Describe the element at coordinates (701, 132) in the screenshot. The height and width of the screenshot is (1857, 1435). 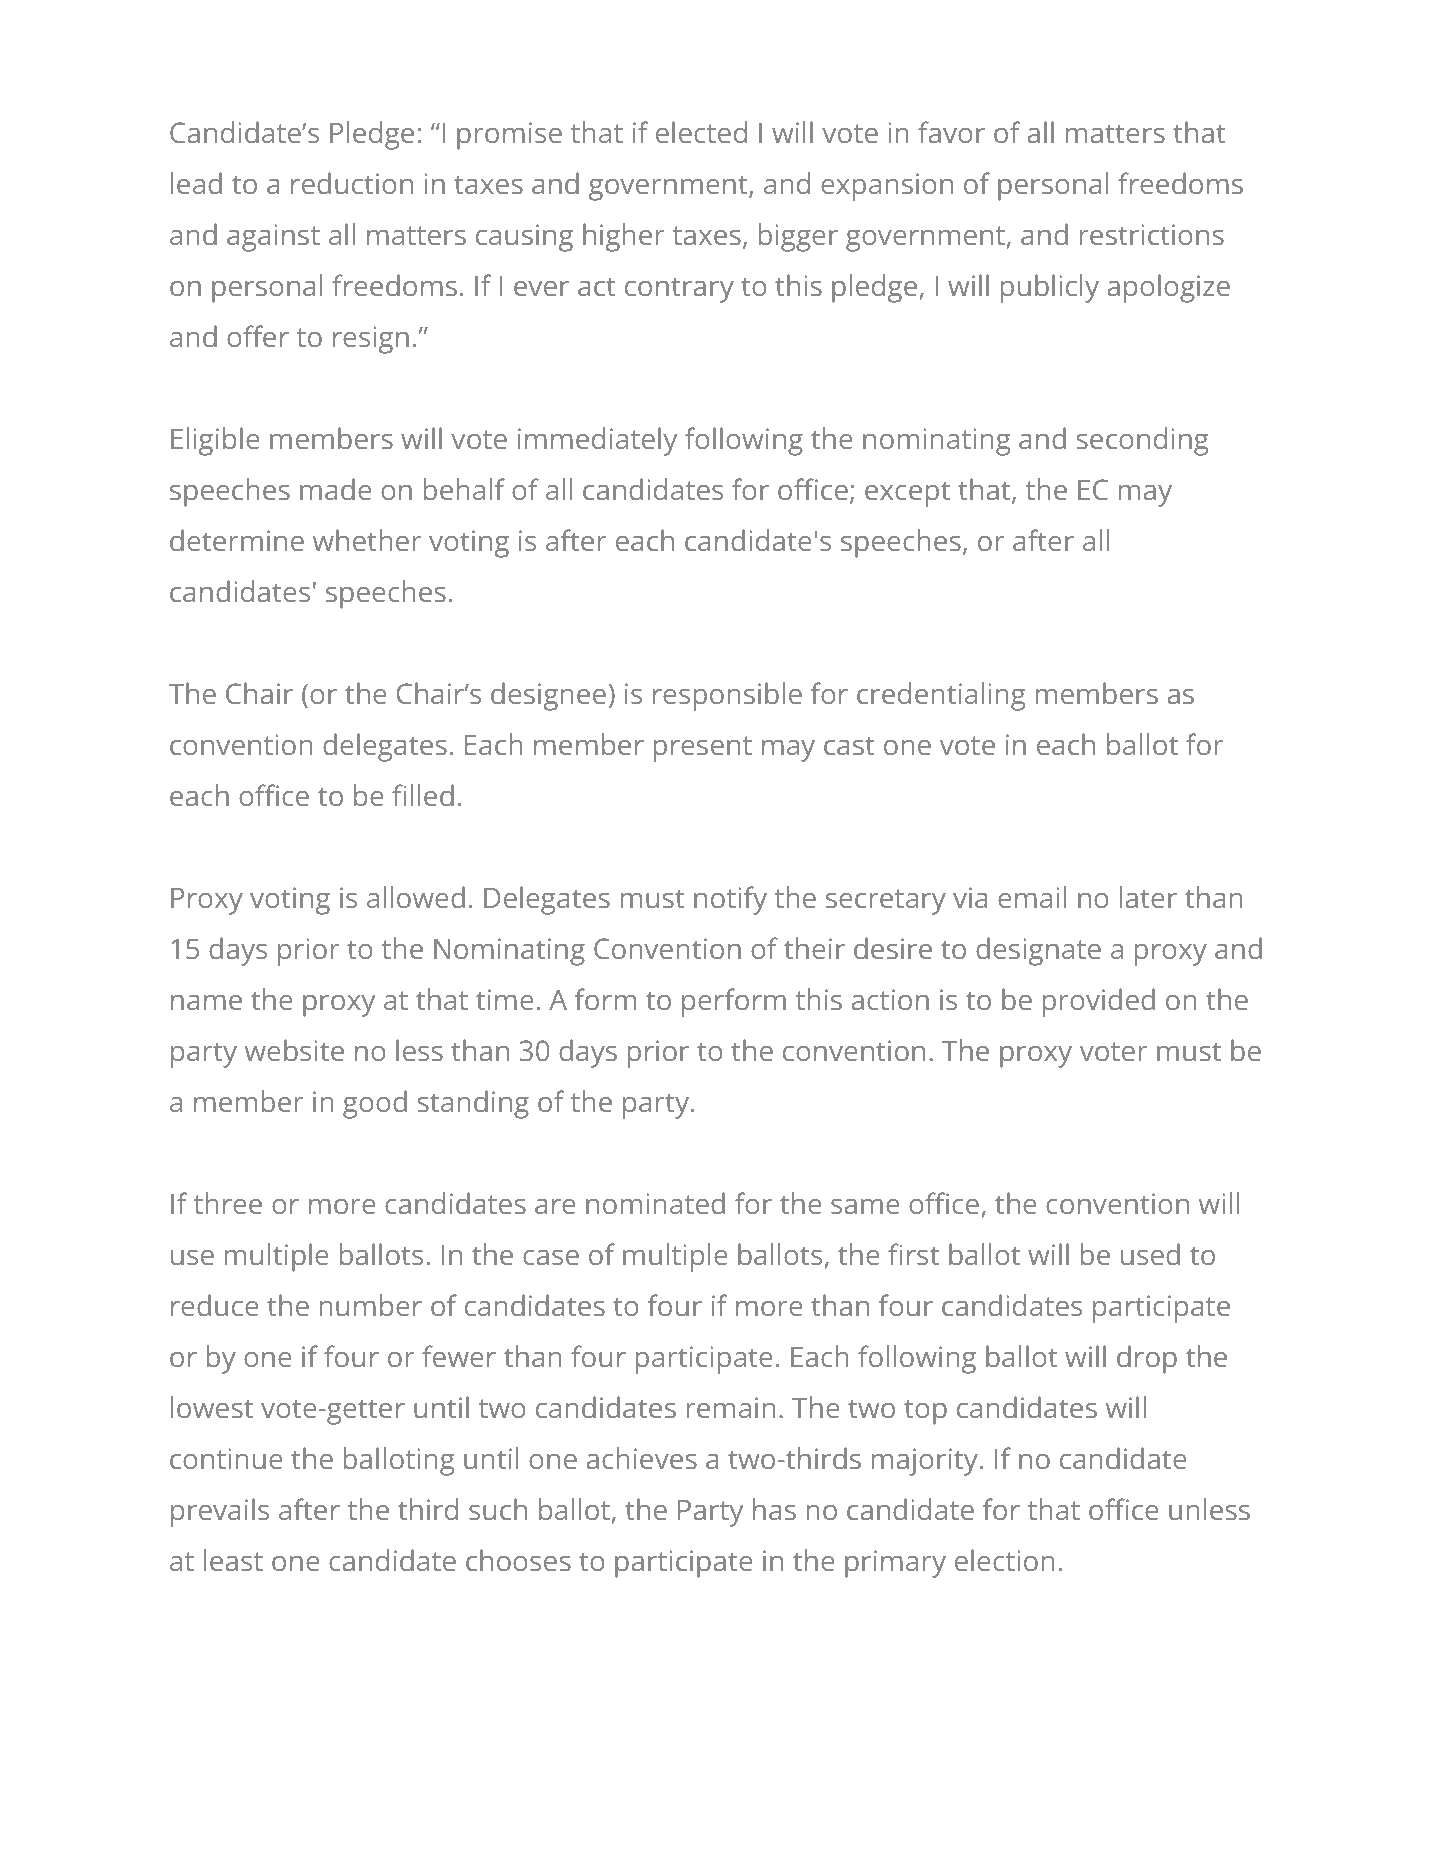
I see `elected` at that location.
